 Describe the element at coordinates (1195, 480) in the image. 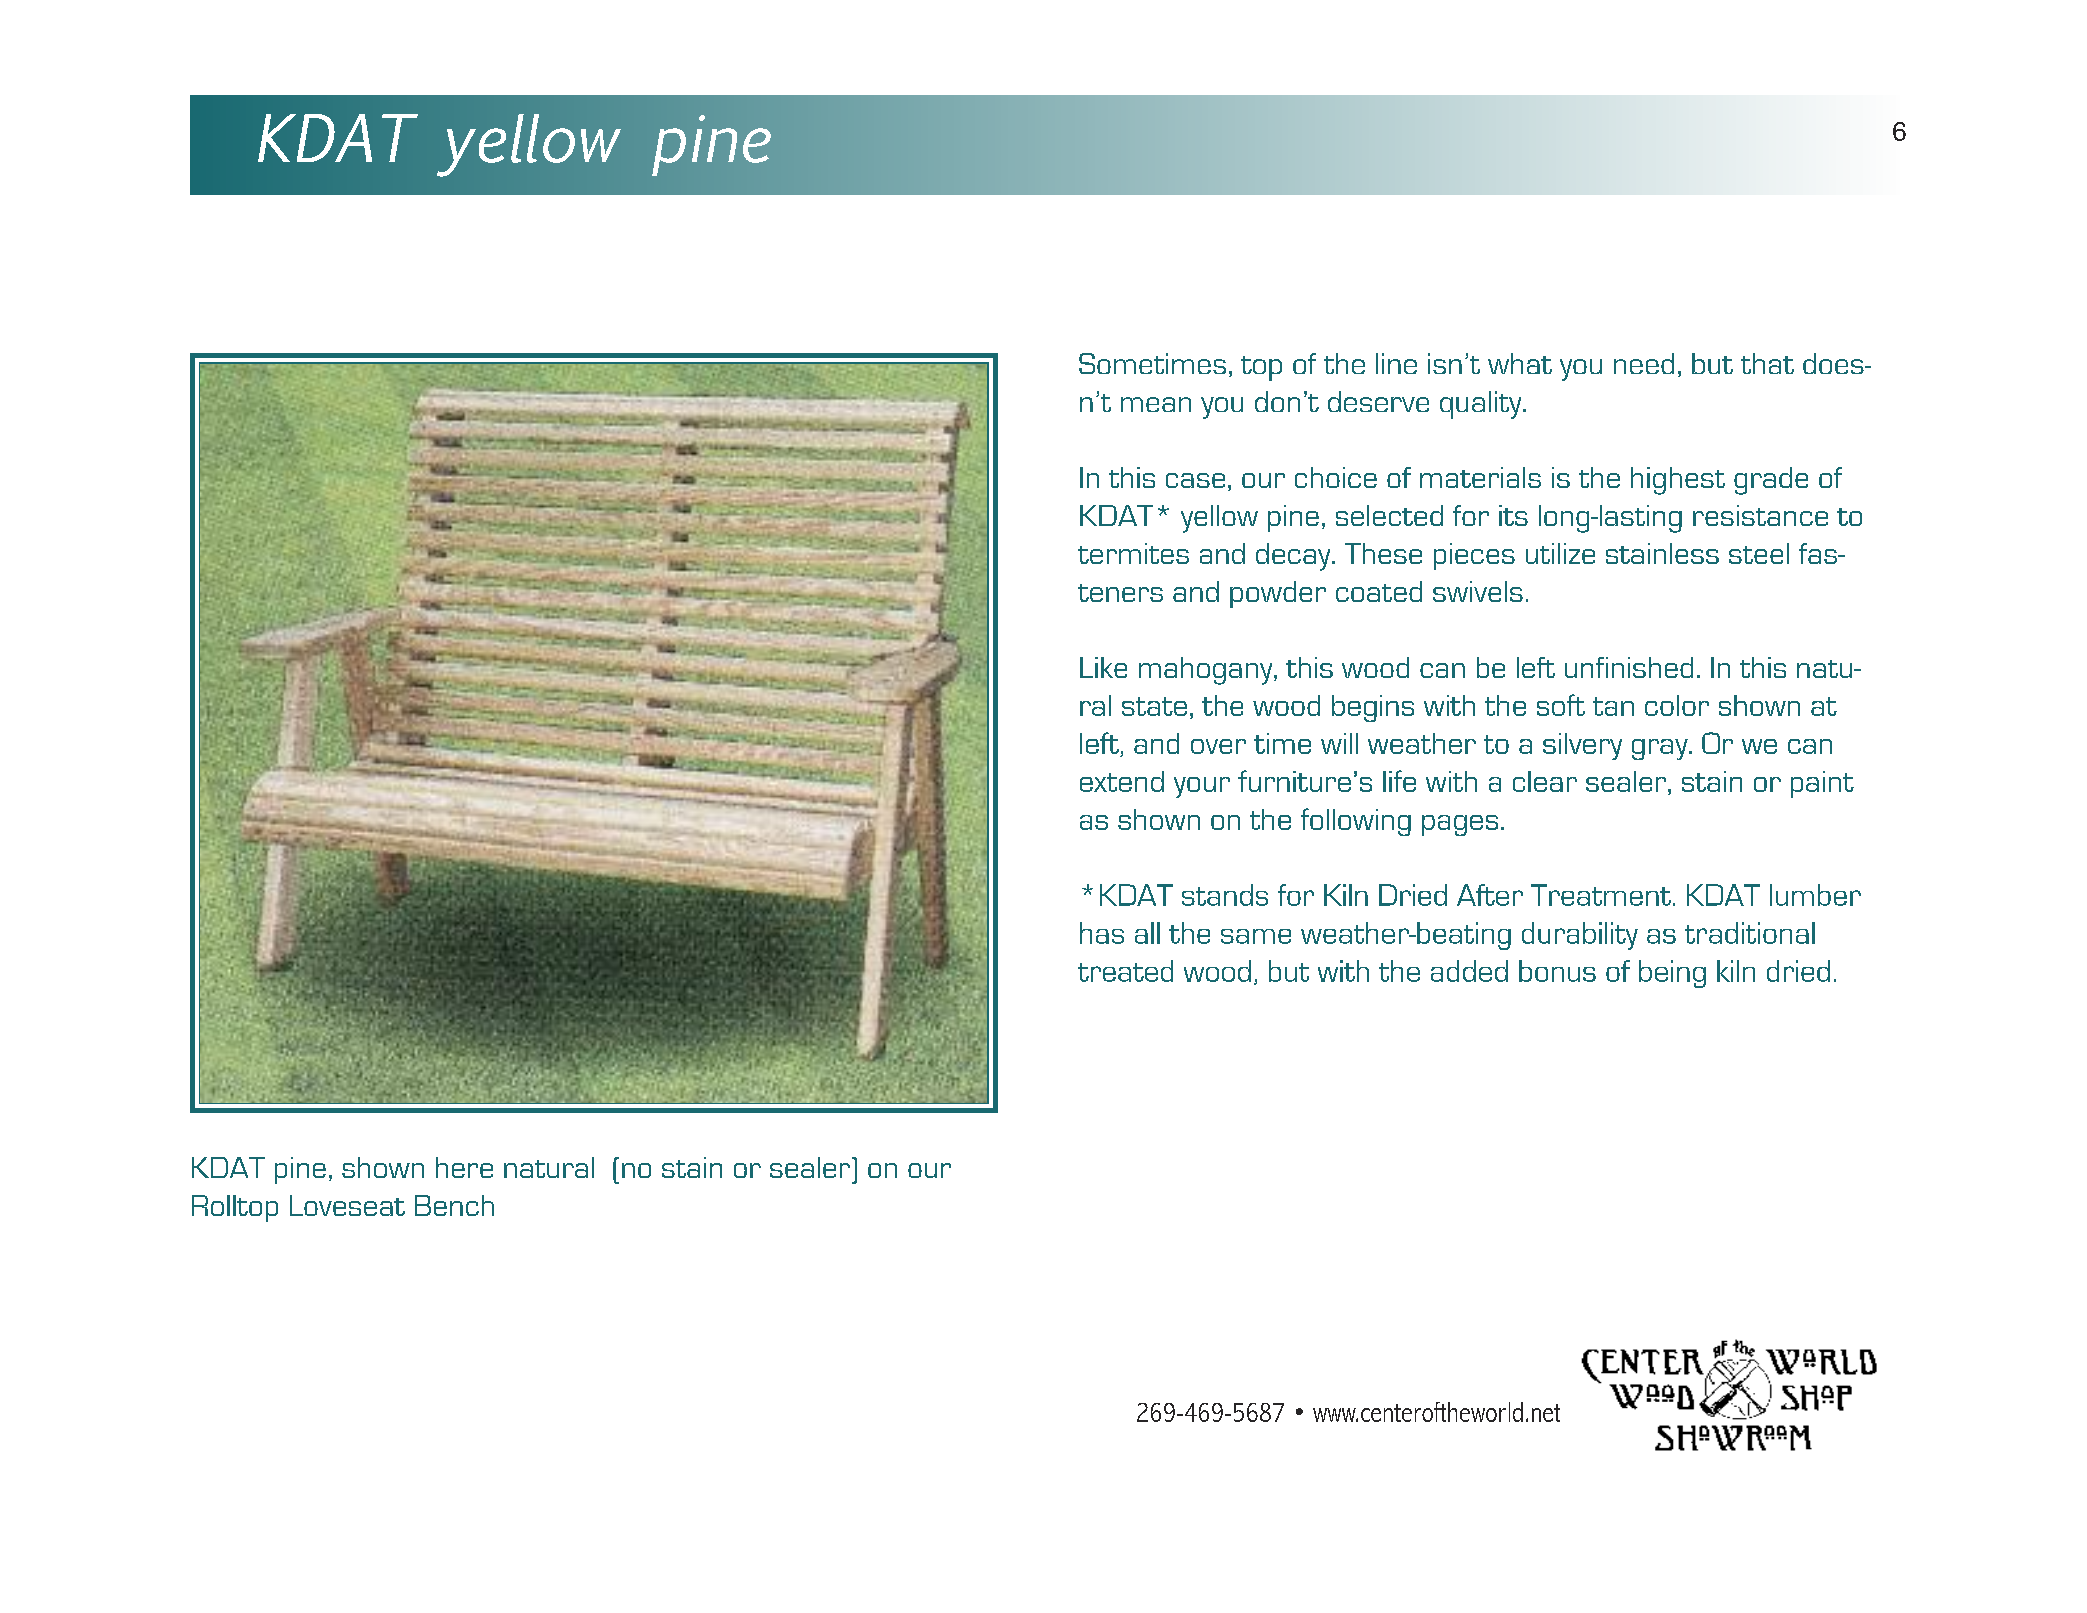

I see `case` at that location.
